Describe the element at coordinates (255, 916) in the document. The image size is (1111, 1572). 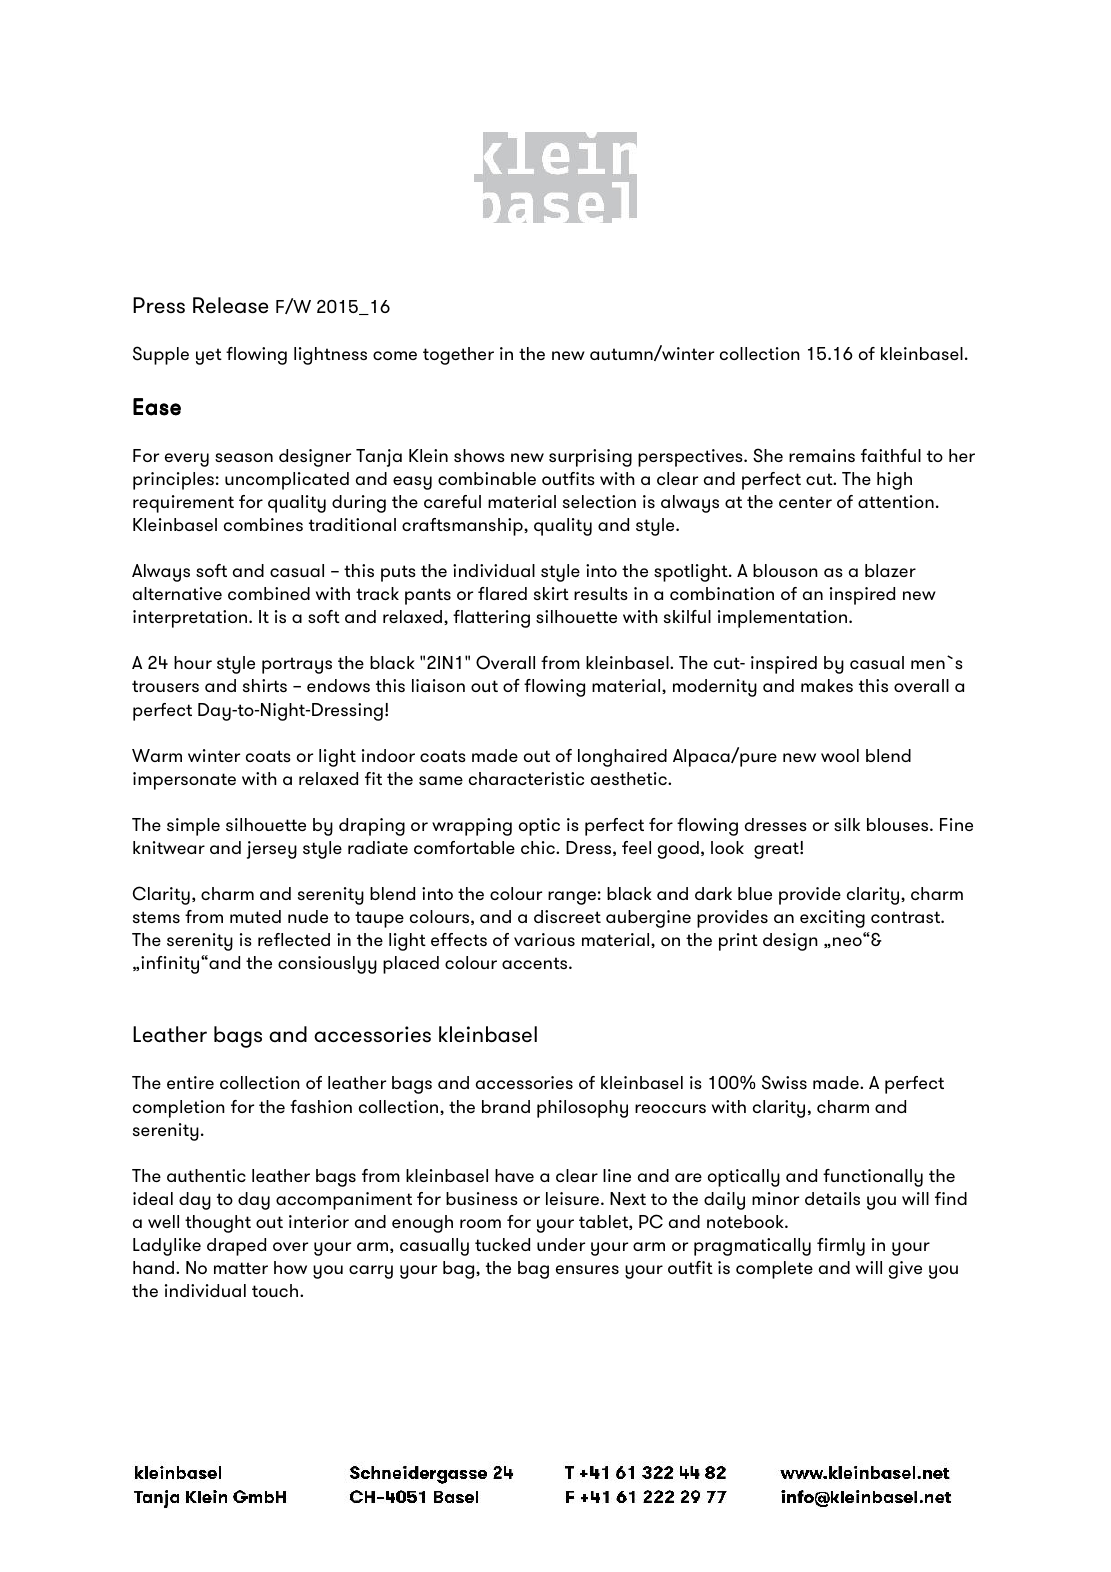
I see `muted` at that location.
